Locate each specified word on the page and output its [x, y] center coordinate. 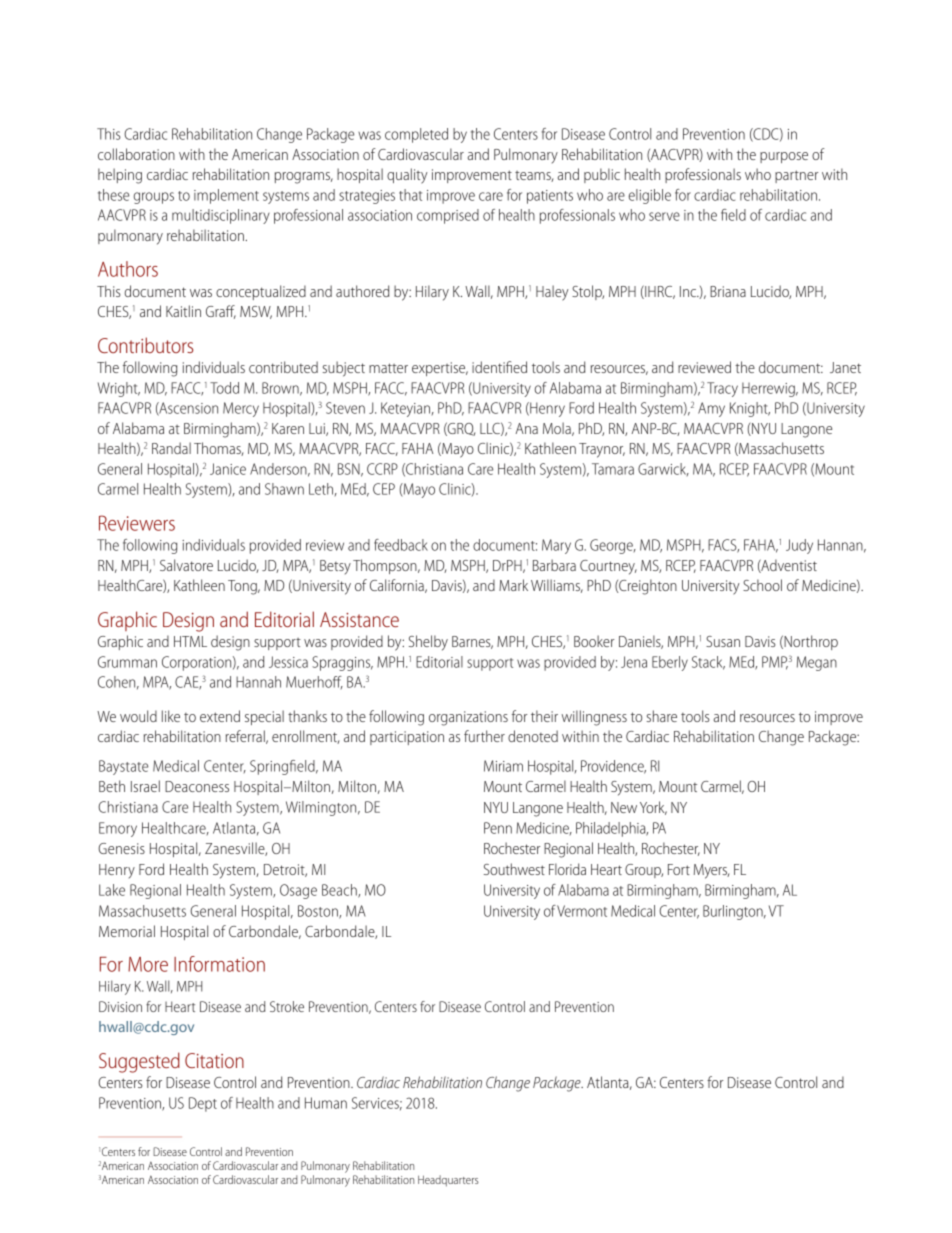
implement [226, 196]
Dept [203, 1104]
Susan [723, 641]
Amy [711, 409]
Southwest [514, 869]
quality [407, 176]
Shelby [428, 643]
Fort [679, 869]
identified [499, 367]
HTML [190, 641]
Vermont [582, 911]
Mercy [241, 409]
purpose [784, 157]
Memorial [127, 931]
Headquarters [448, 1181]
